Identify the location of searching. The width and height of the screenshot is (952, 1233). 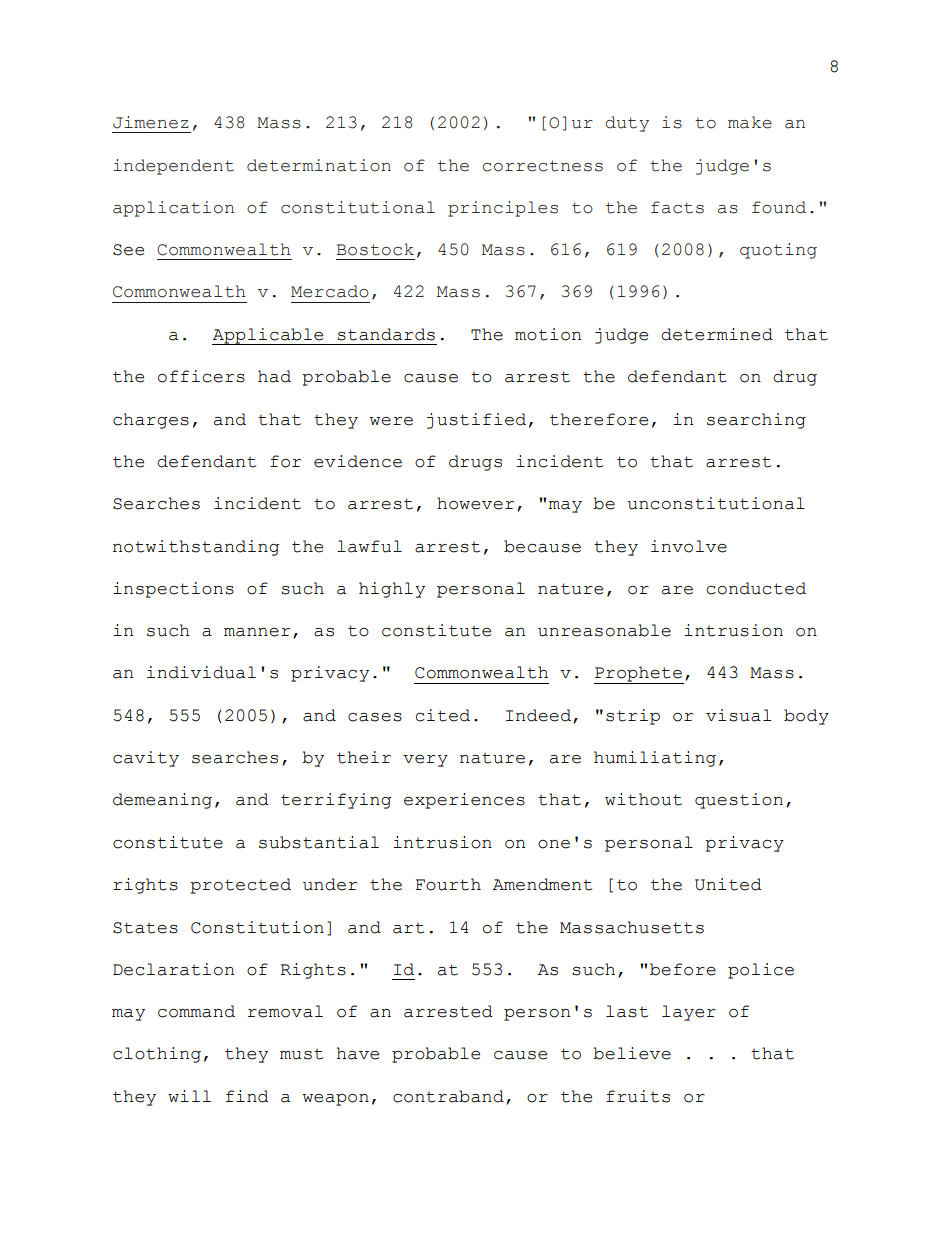
(756, 421).
